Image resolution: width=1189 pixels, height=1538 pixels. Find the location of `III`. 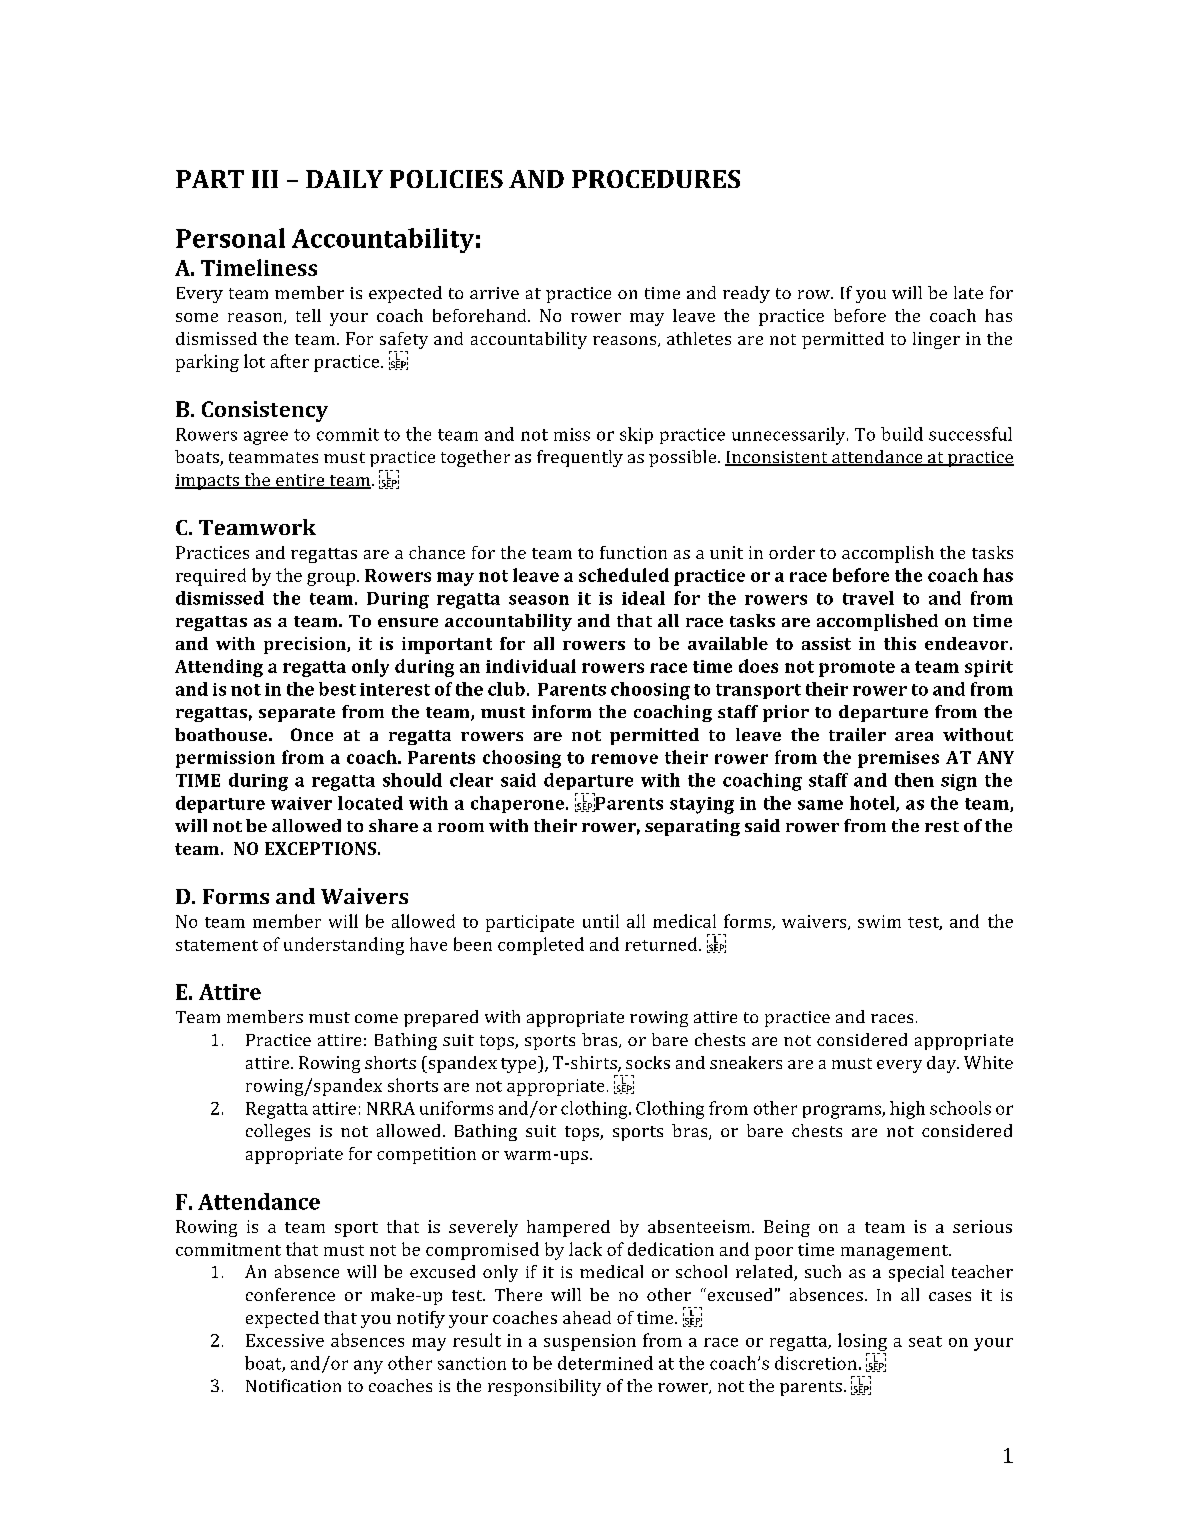

III is located at coordinates (265, 179).
